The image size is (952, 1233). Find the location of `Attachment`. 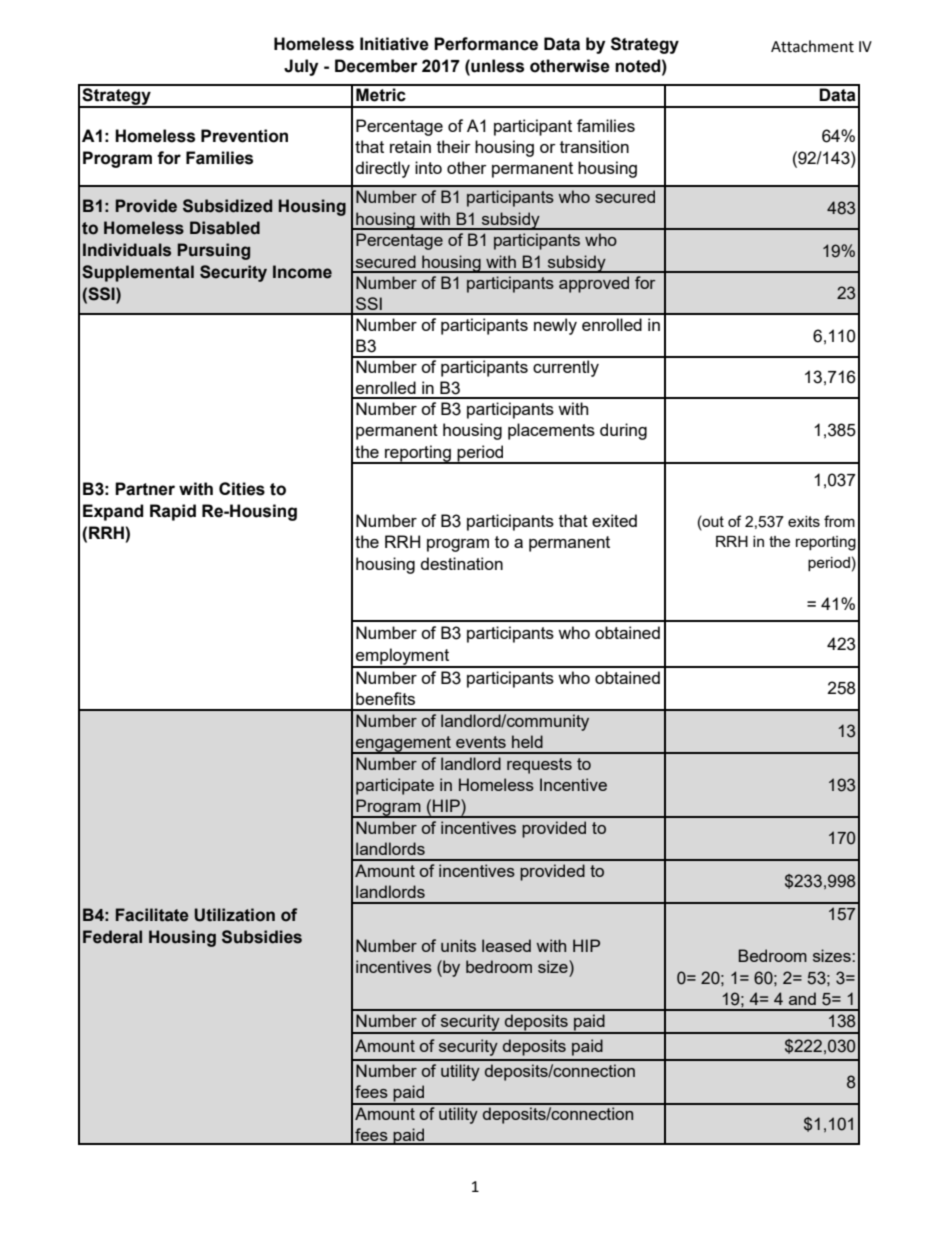

Attachment is located at coordinates (812, 46).
